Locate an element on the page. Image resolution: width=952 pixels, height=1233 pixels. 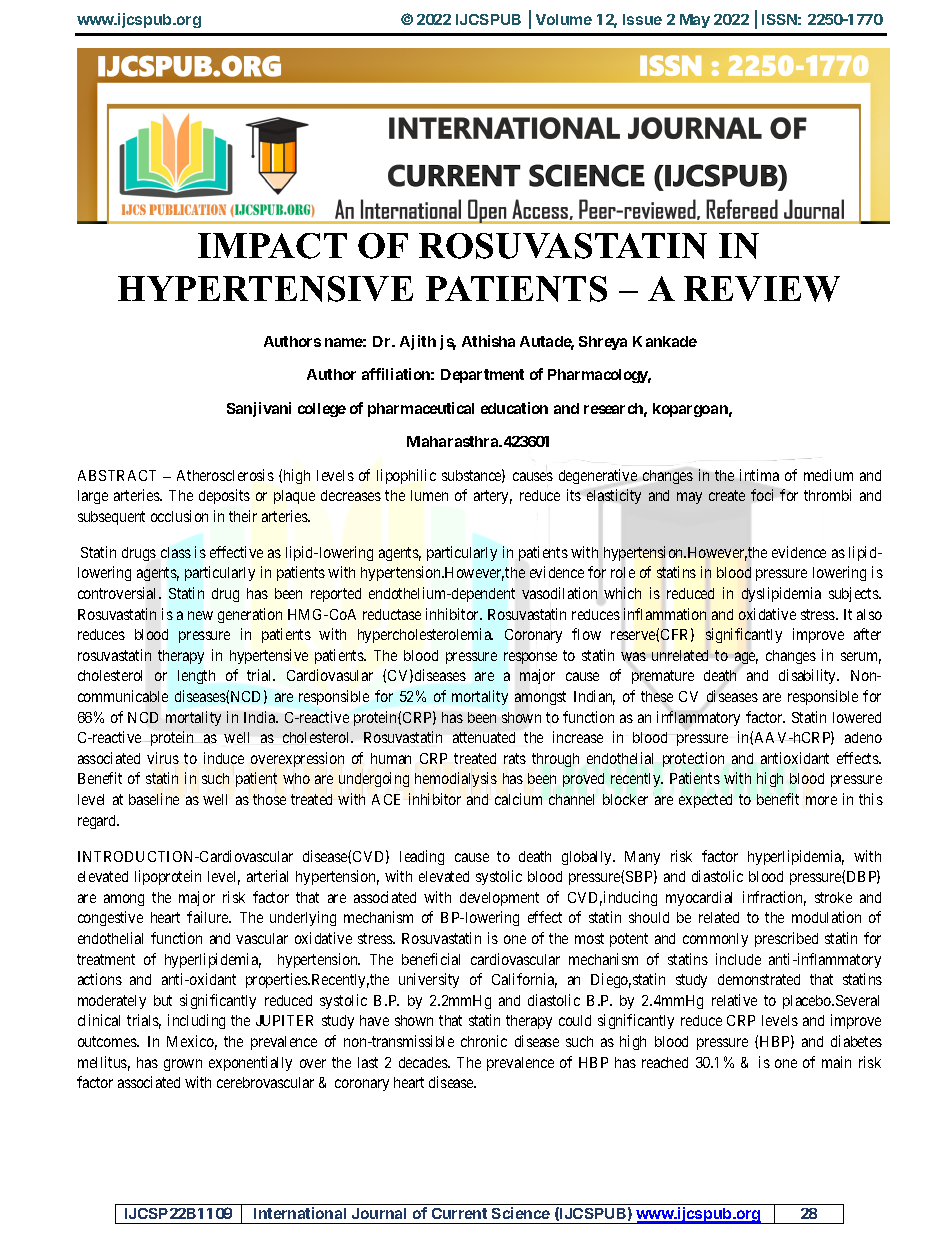
IMPACT is located at coordinates (272, 246).
